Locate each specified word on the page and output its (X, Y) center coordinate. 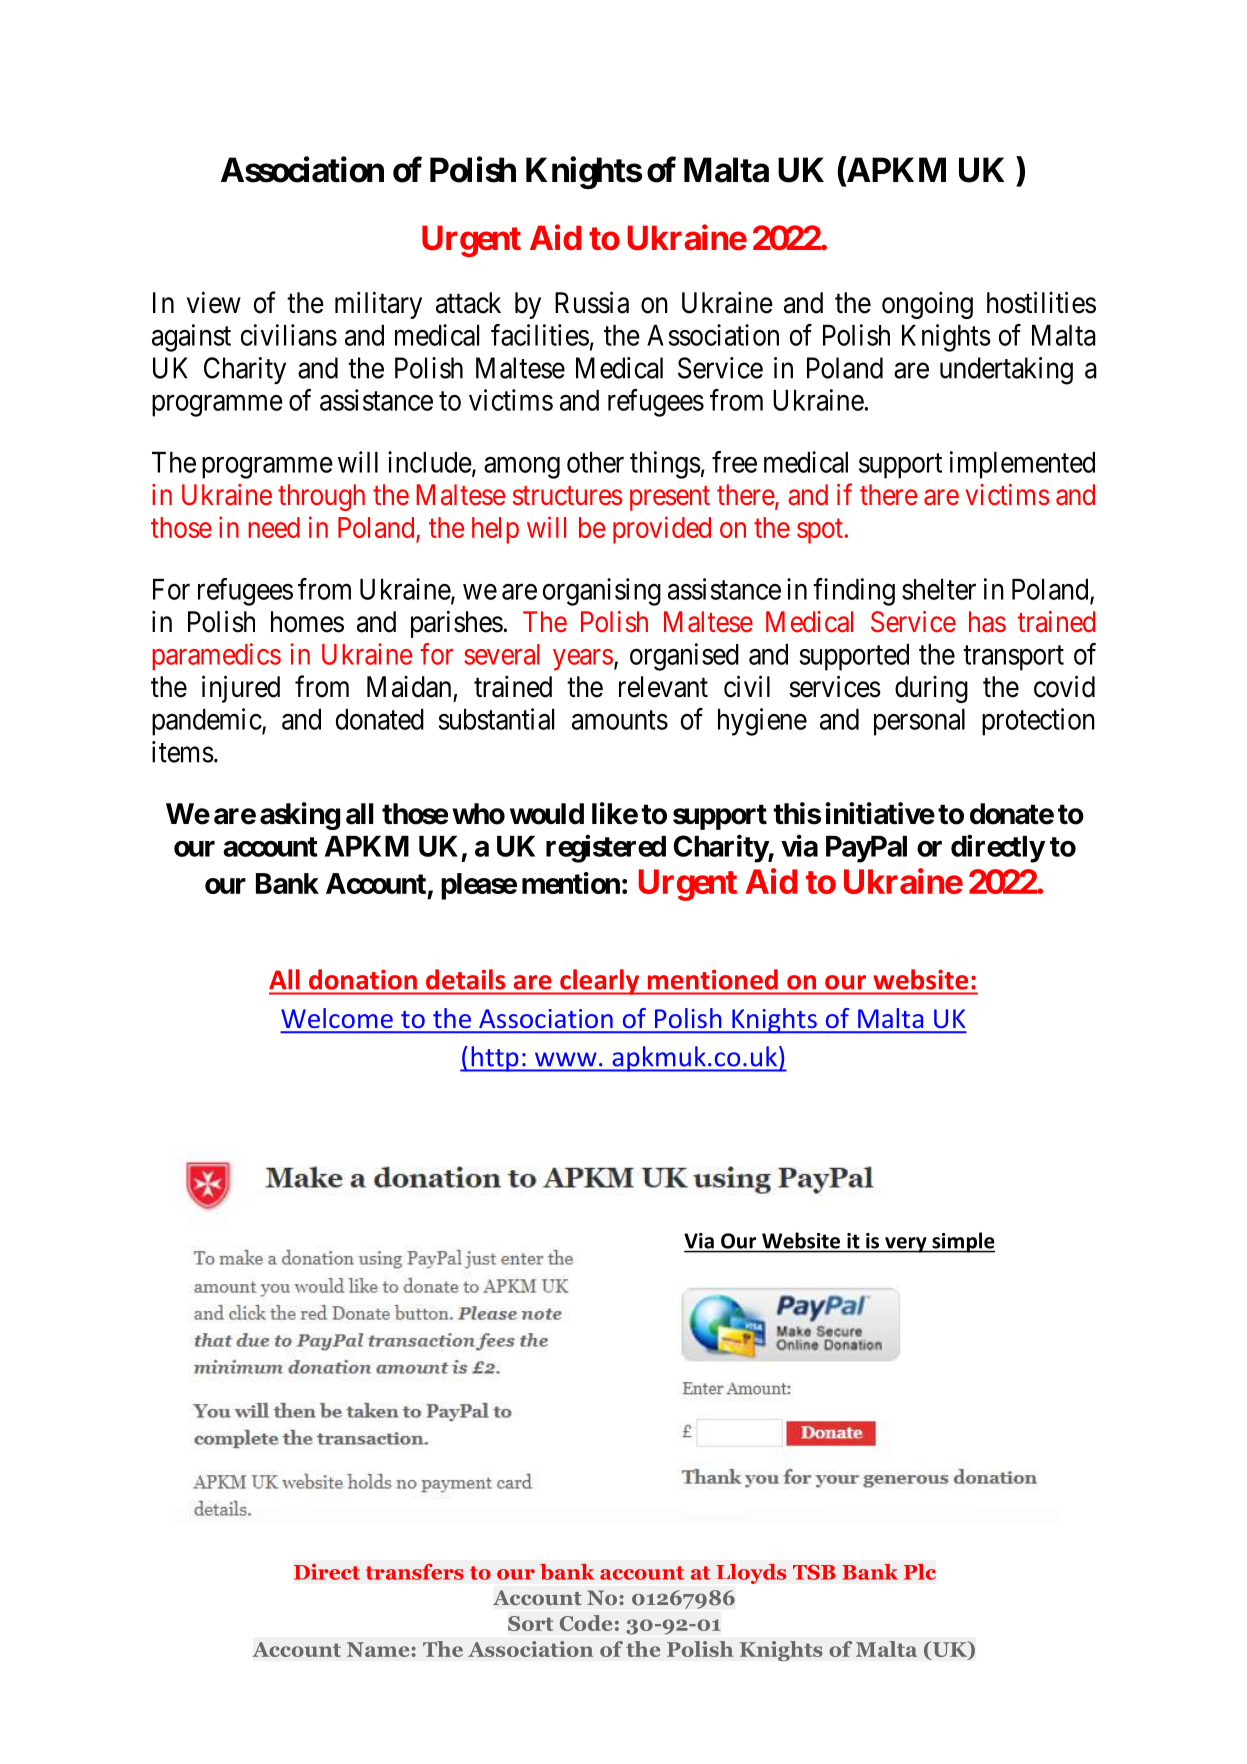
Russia (592, 302)
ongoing (927, 305)
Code (586, 1623)
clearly (600, 982)
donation (363, 979)
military (378, 305)
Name (379, 1649)
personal (919, 722)
